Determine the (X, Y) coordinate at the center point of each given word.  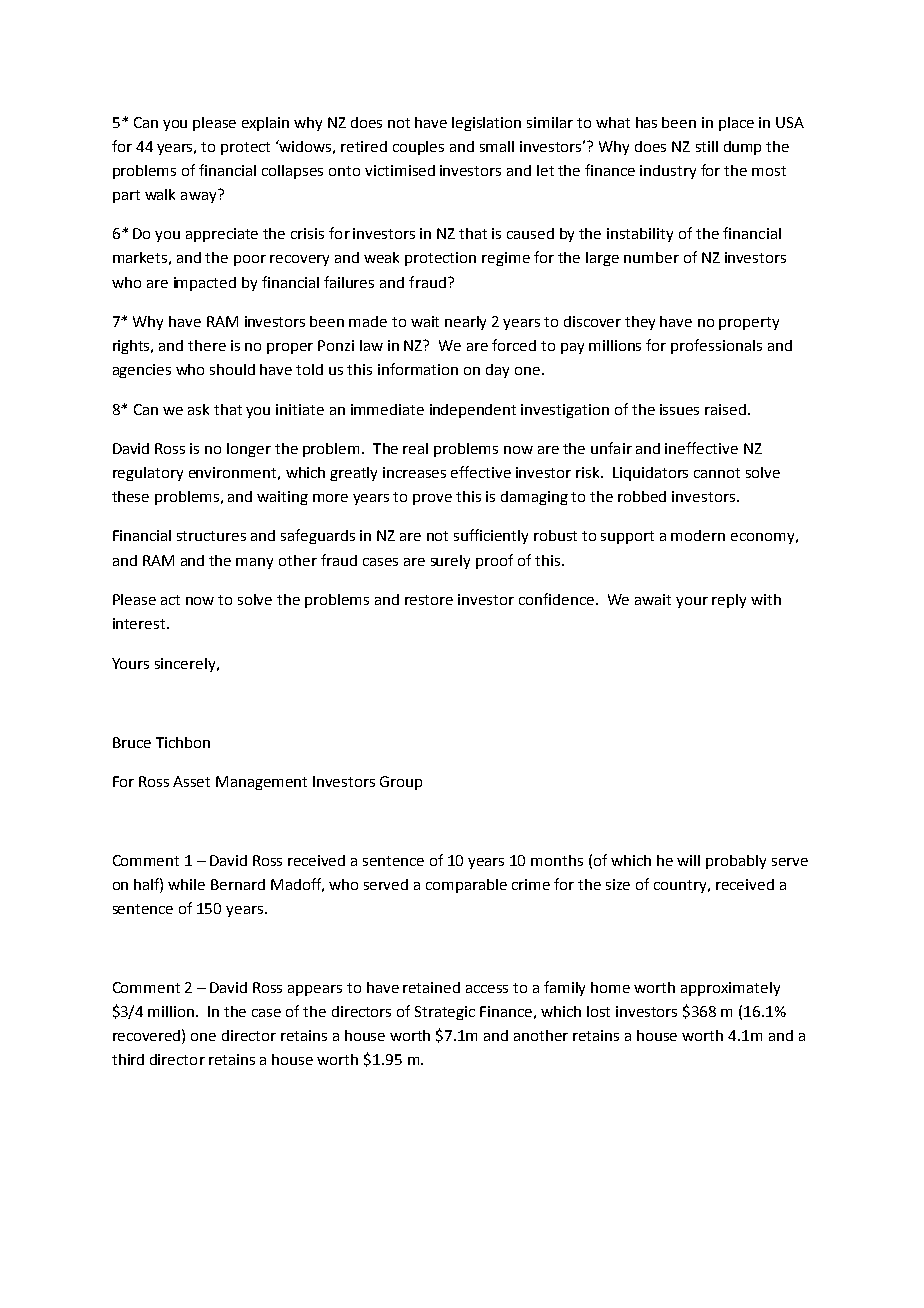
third (128, 1059)
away (200, 196)
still (707, 146)
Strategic (445, 1013)
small (497, 146)
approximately (730, 989)
